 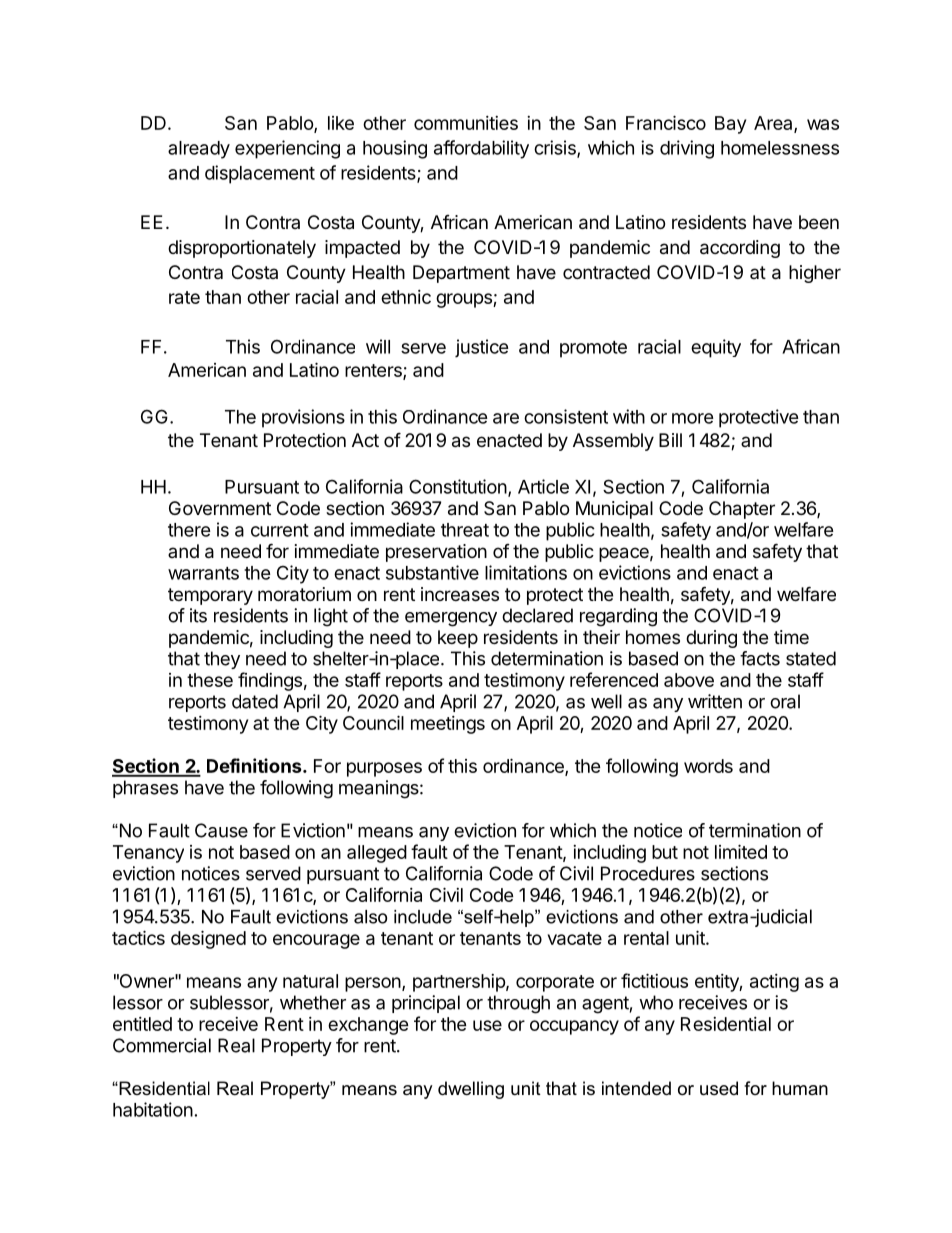 I want to click on its, so click(x=198, y=615).
